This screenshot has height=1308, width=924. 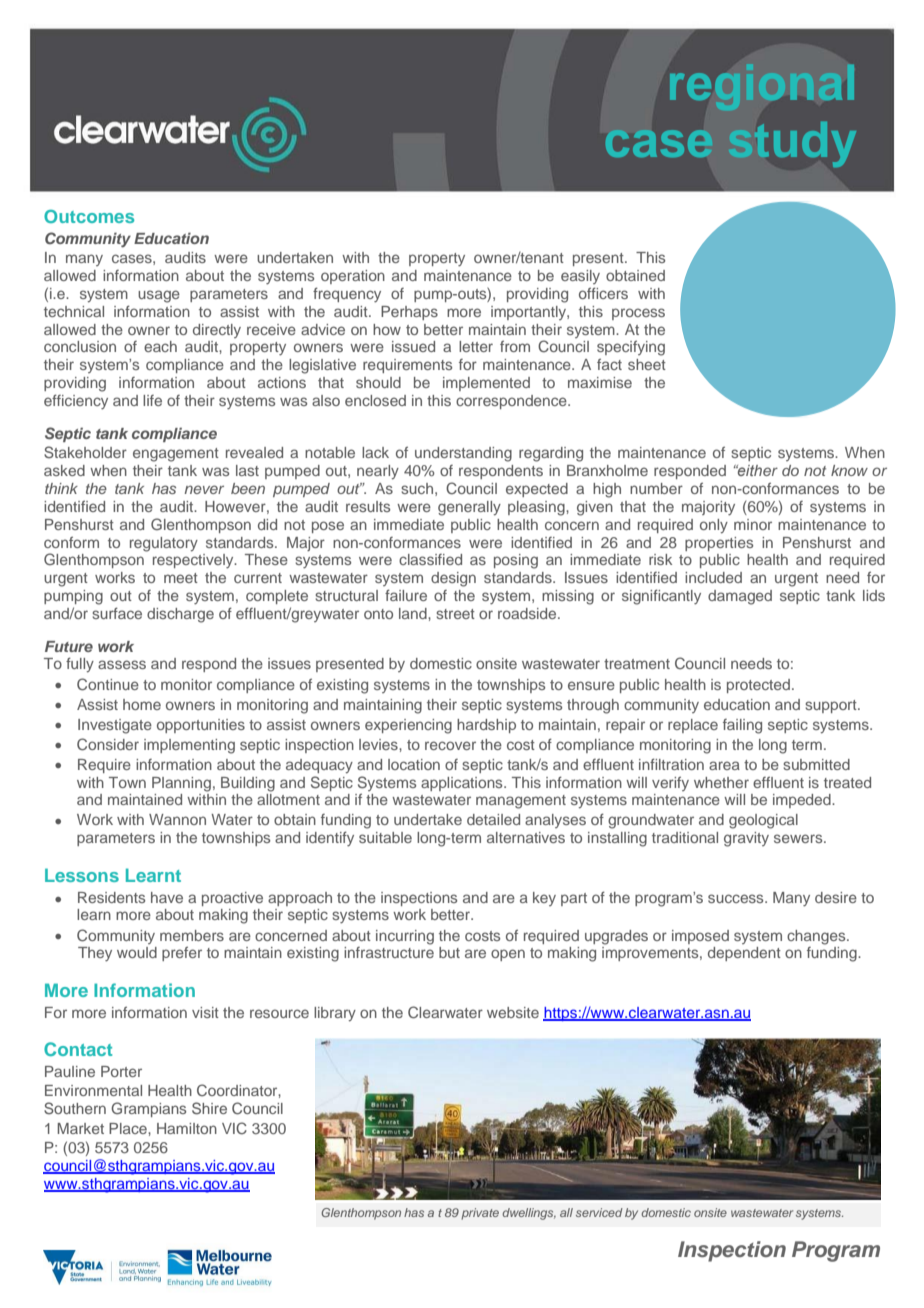 I want to click on regional, so click(x=762, y=87).
